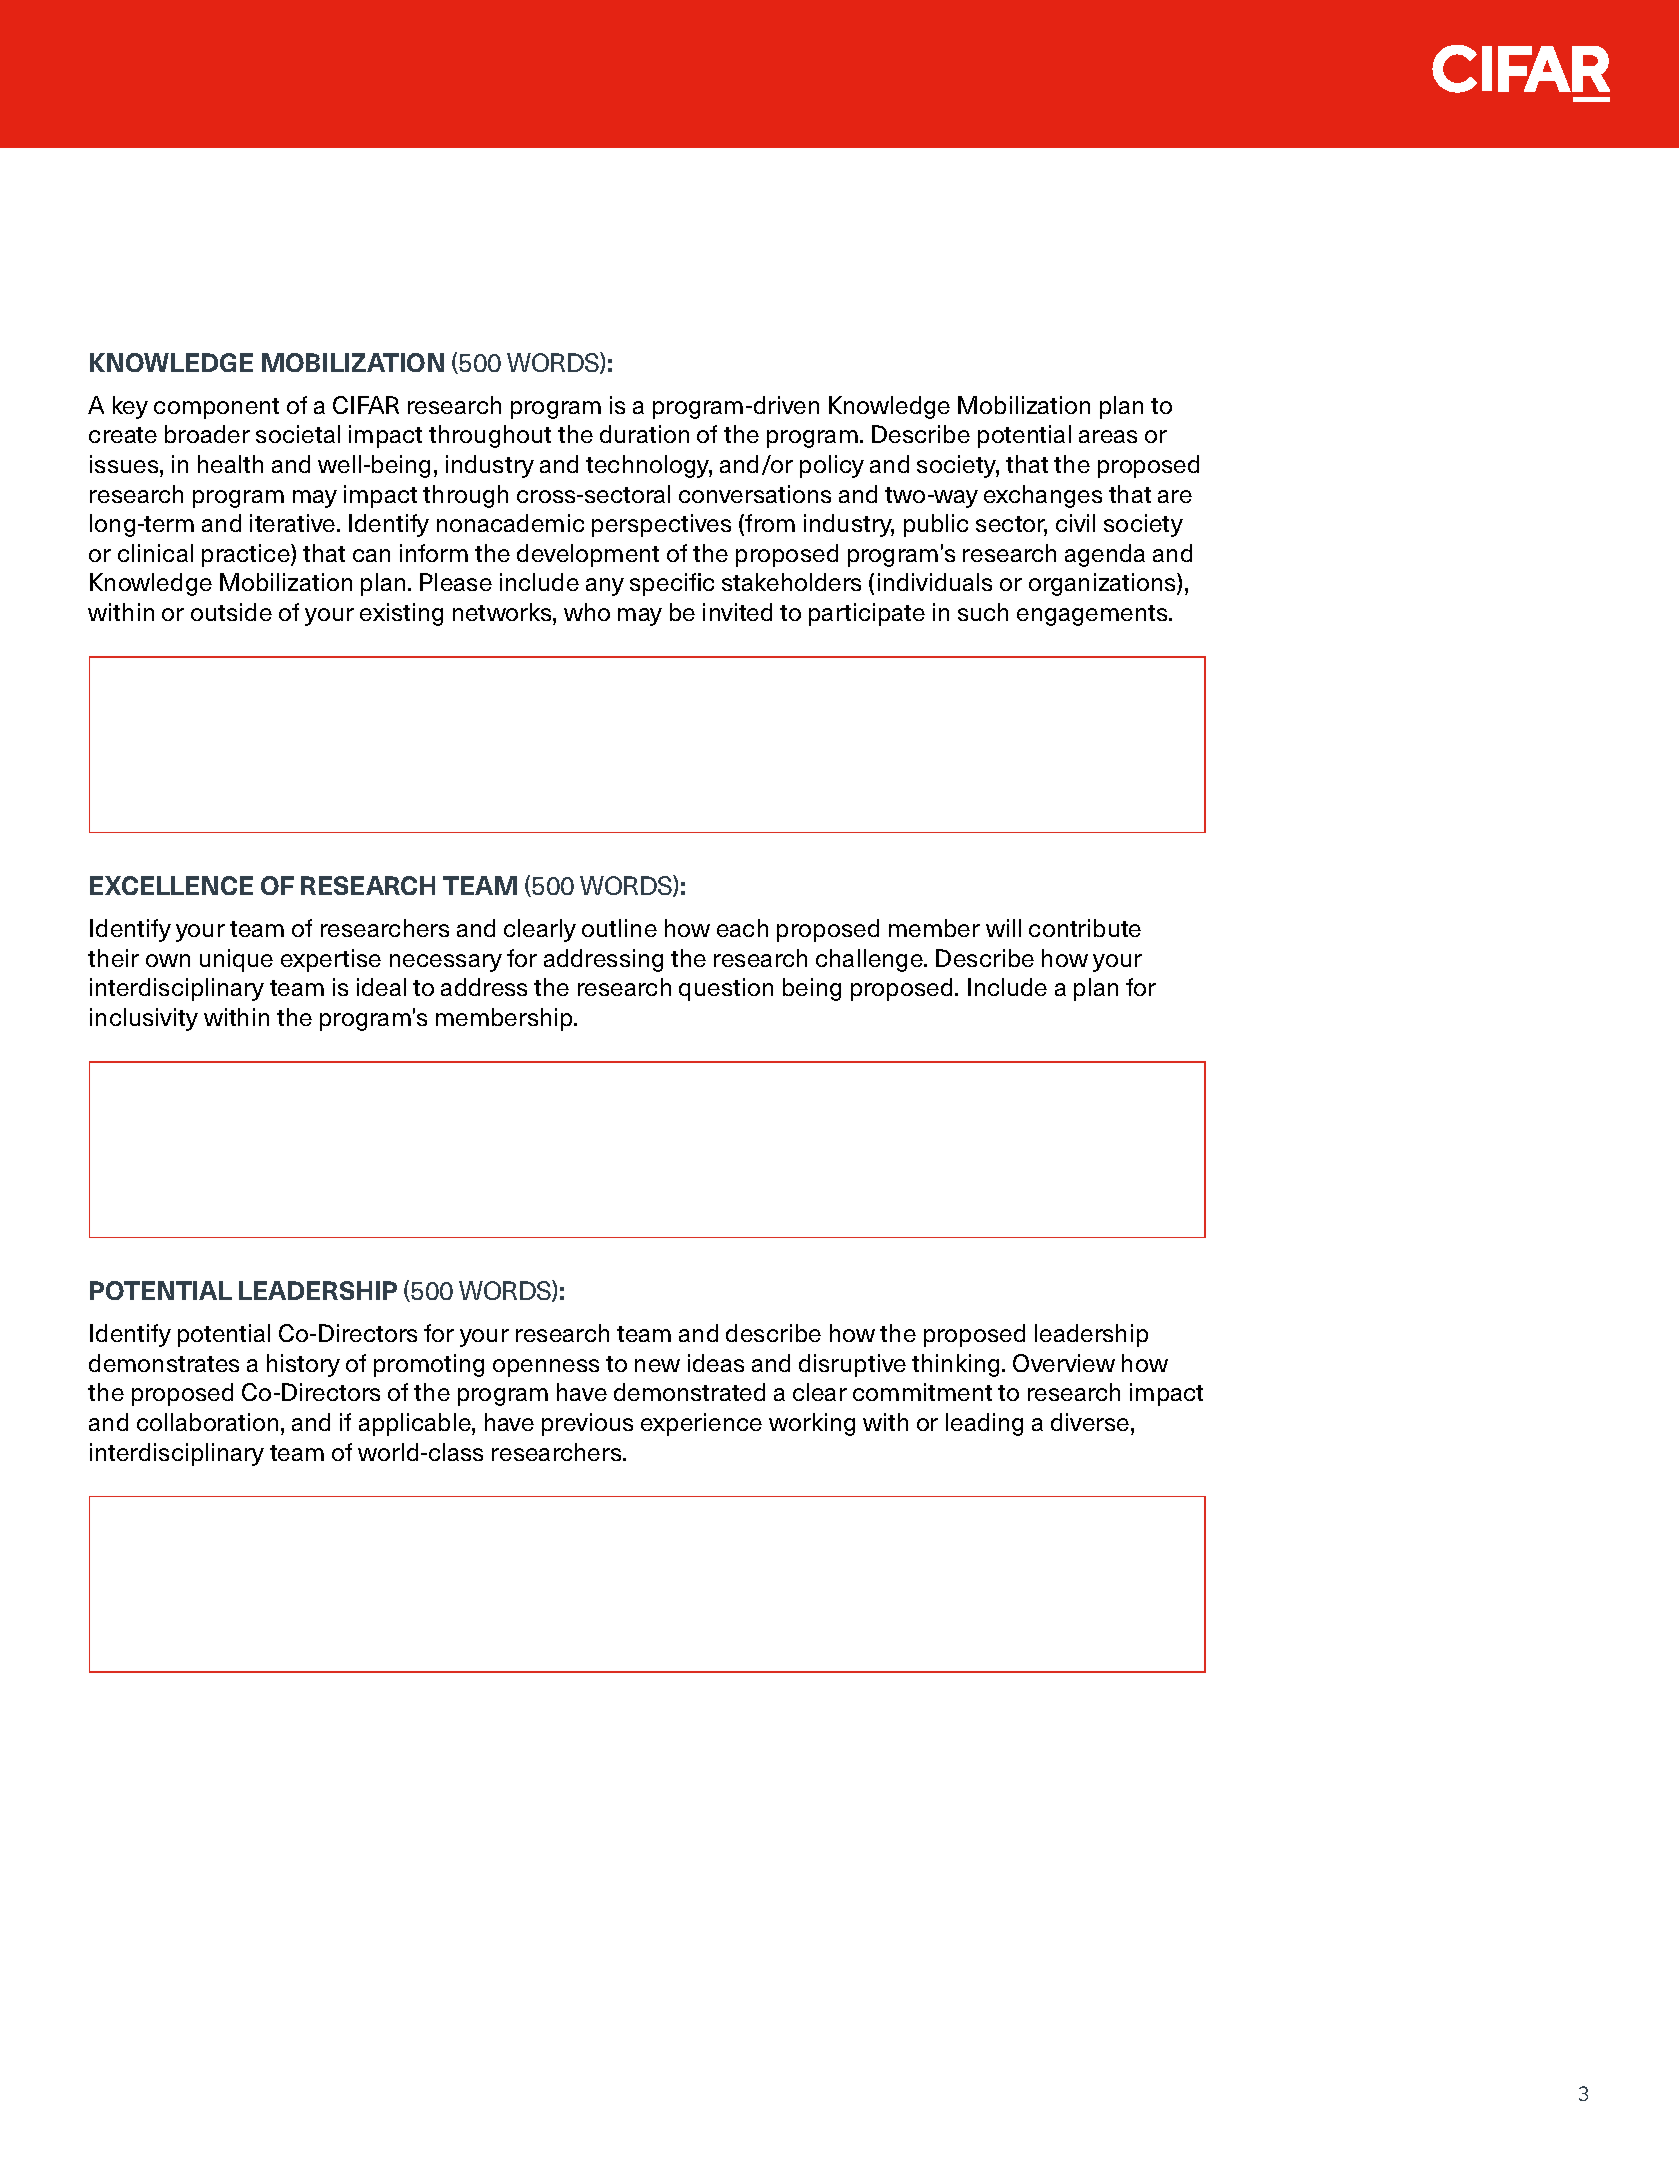 The width and height of the screenshot is (1679, 2173). Describe the element at coordinates (587, 1424) in the screenshot. I see `previous` at that location.
